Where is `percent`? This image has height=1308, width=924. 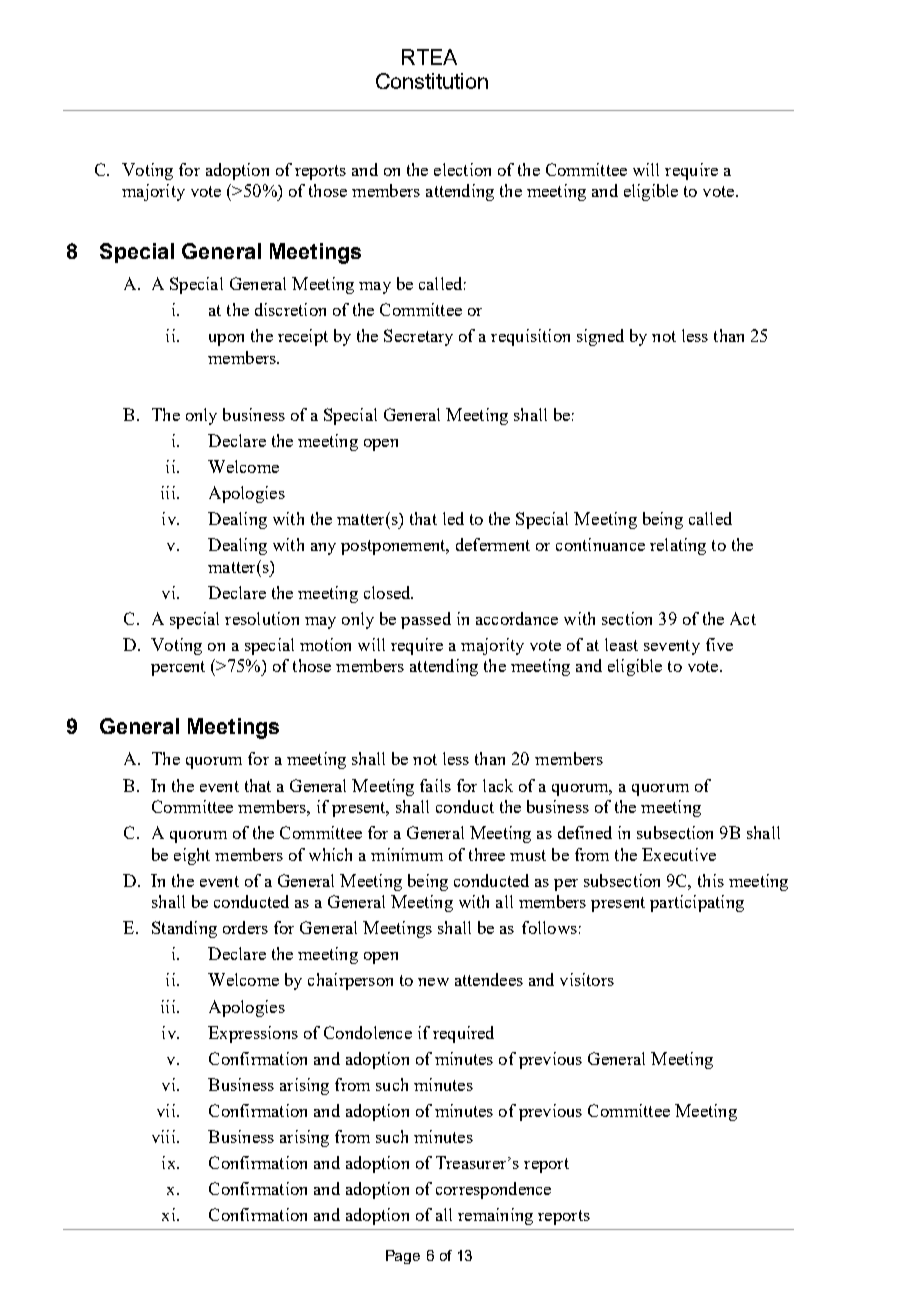 percent is located at coordinates (178, 668).
